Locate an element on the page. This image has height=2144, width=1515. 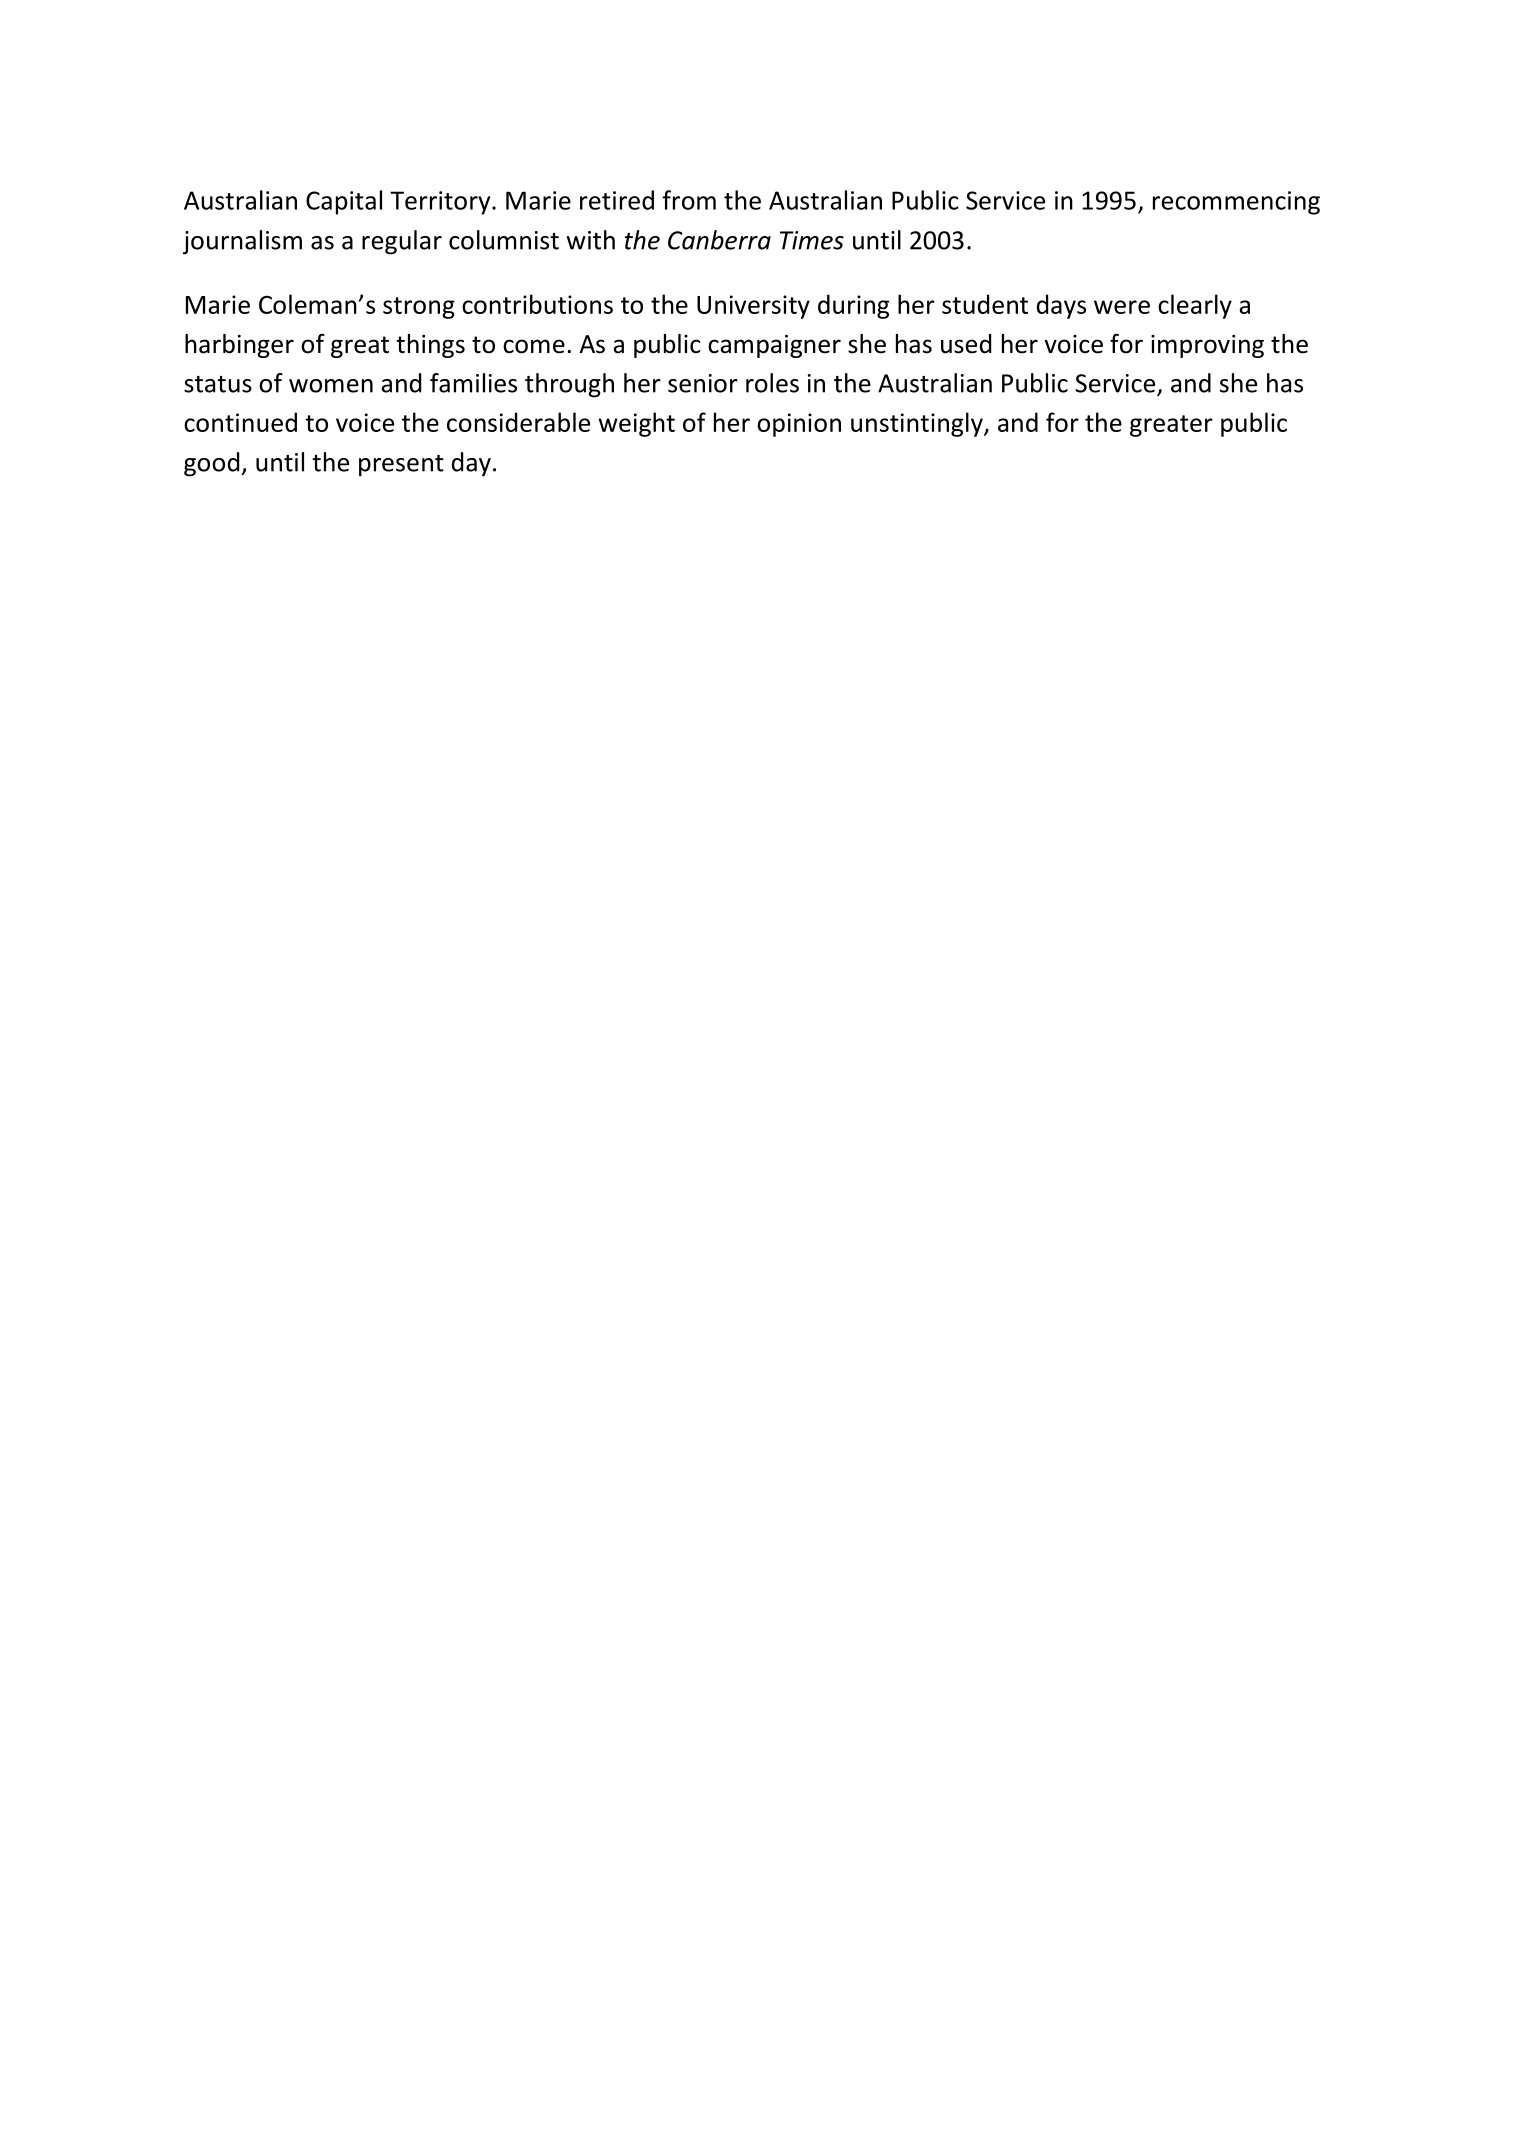
Times is located at coordinates (812, 240).
